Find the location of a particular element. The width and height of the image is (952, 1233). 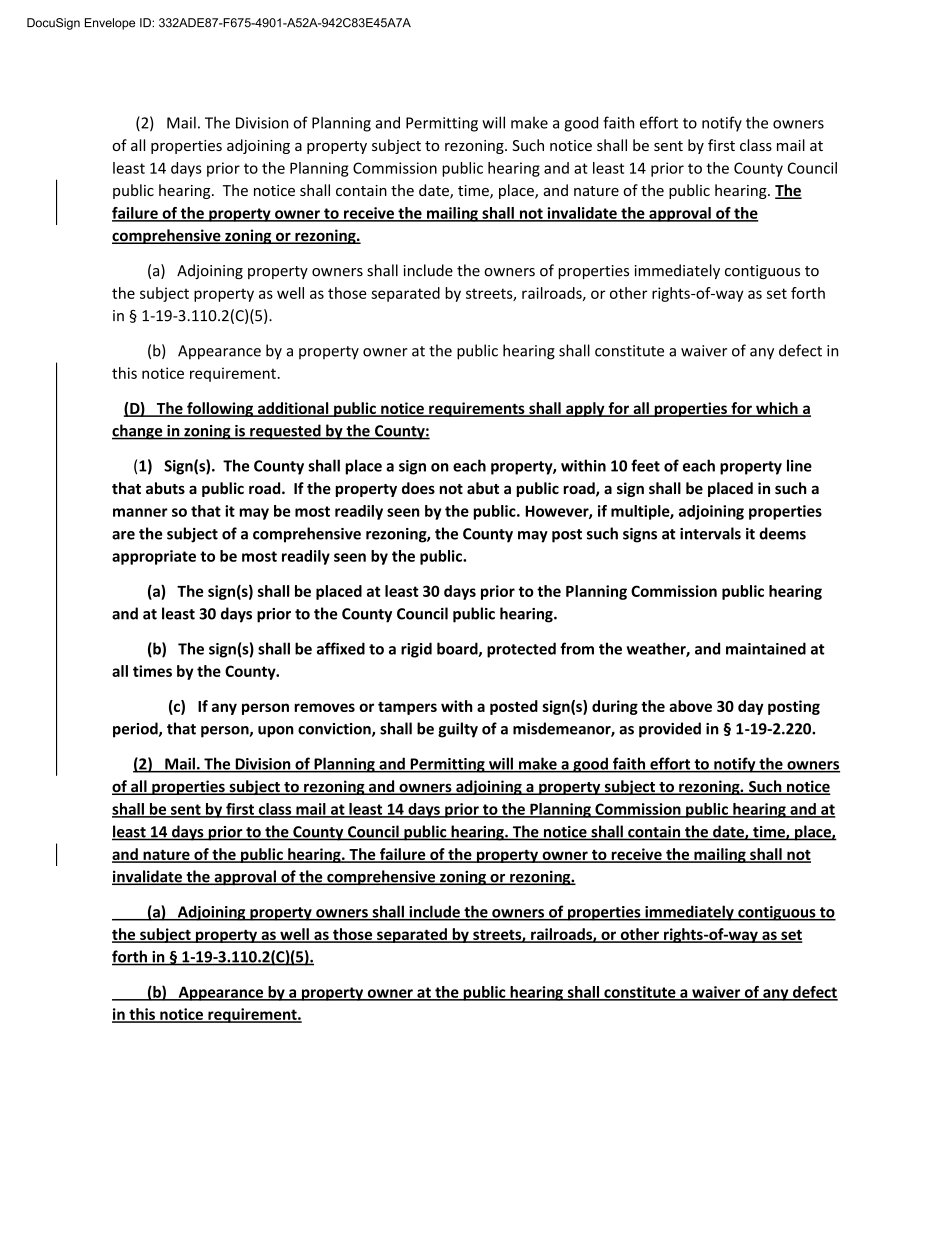

apply is located at coordinates (585, 409).
